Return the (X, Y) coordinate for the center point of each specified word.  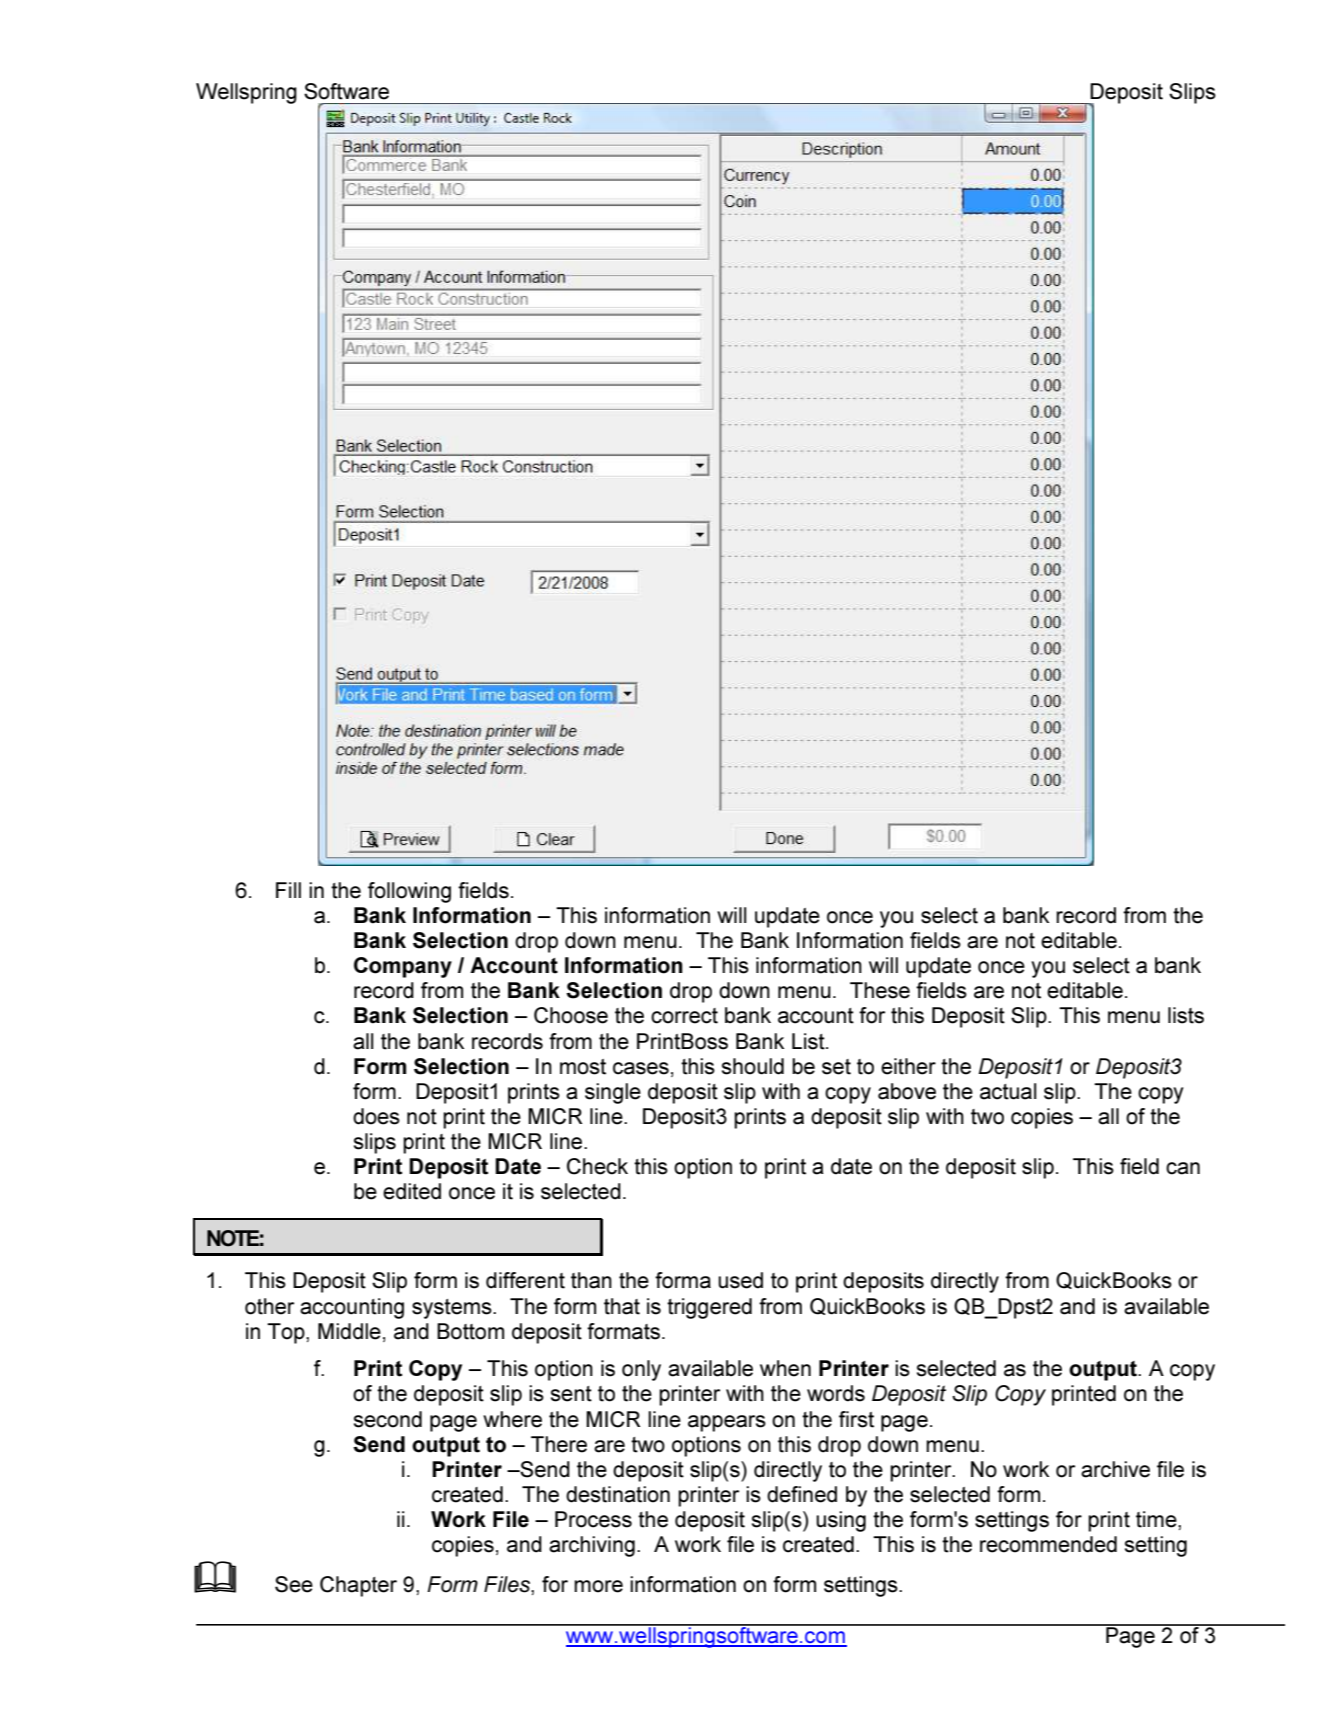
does (376, 1116)
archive (1115, 1469)
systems (453, 1309)
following (409, 892)
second (388, 1419)
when (785, 1368)
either (908, 1066)
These (880, 990)
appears (727, 1423)
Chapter (358, 1586)
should (753, 1066)
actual (1008, 1091)
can (1183, 1168)
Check (597, 1166)
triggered (709, 1308)
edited (412, 1191)
